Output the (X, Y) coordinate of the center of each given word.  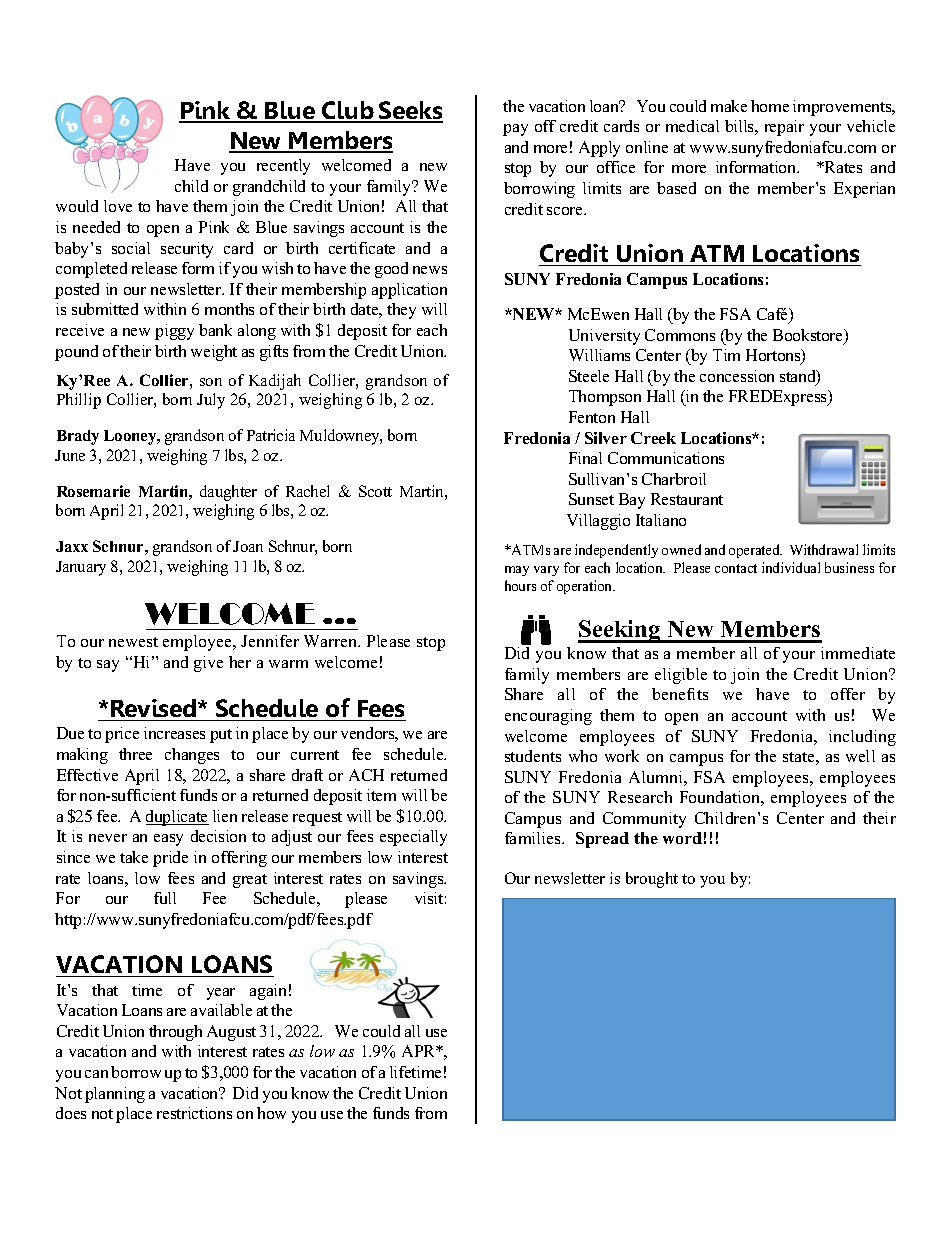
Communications (666, 458)
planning (115, 1095)
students (533, 756)
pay (515, 130)
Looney (131, 437)
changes (192, 756)
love (118, 206)
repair (784, 128)
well (860, 756)
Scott (375, 491)
